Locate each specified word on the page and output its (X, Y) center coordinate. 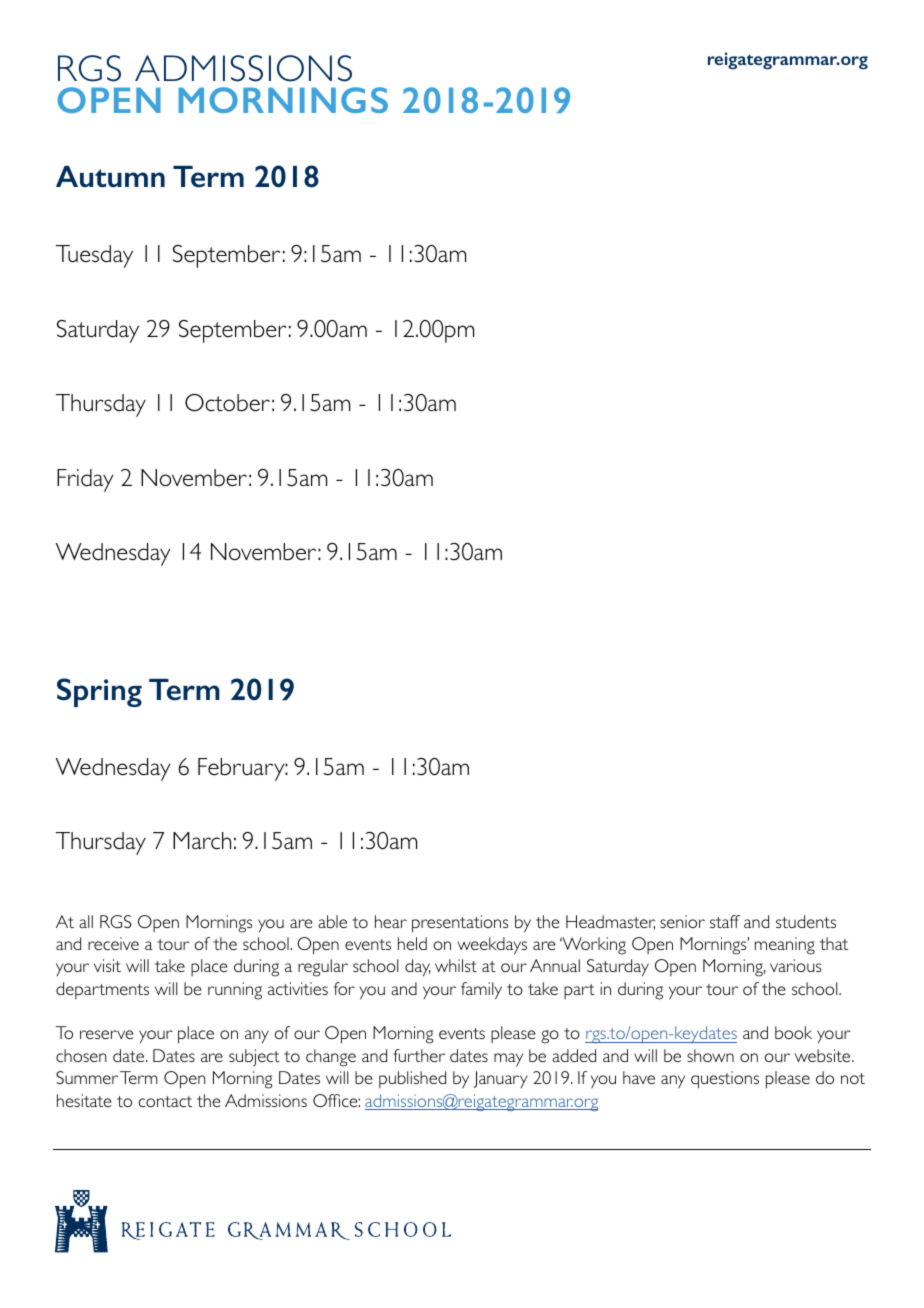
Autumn (110, 177)
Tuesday (94, 256)
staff (725, 921)
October (227, 403)
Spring (99, 692)
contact (165, 1101)
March (202, 841)
